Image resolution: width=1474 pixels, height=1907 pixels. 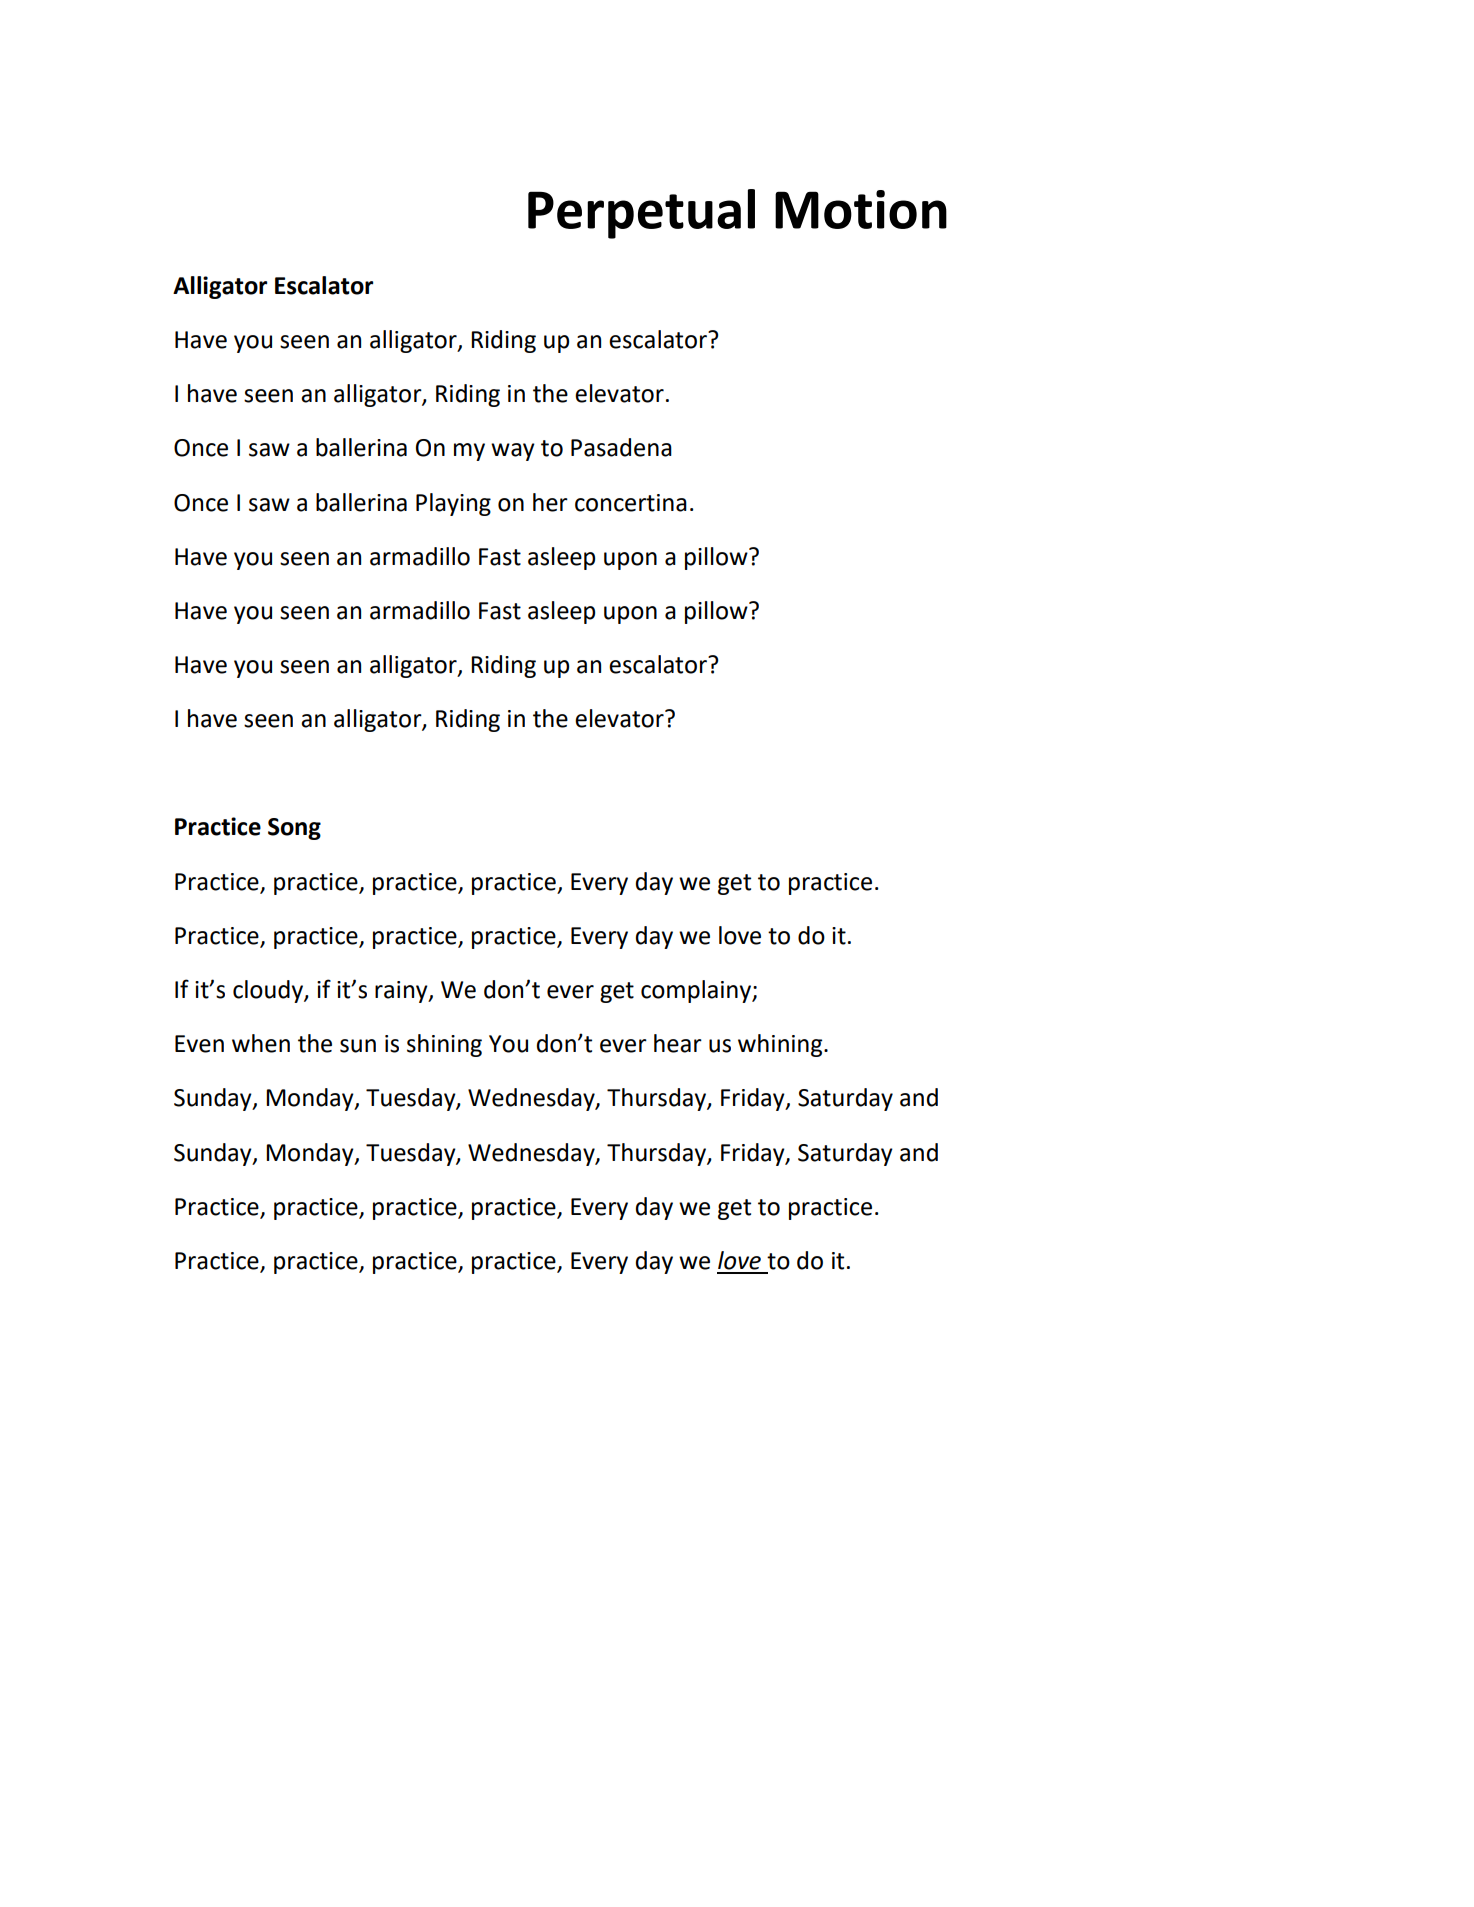 I want to click on Playing, so click(x=453, y=504).
